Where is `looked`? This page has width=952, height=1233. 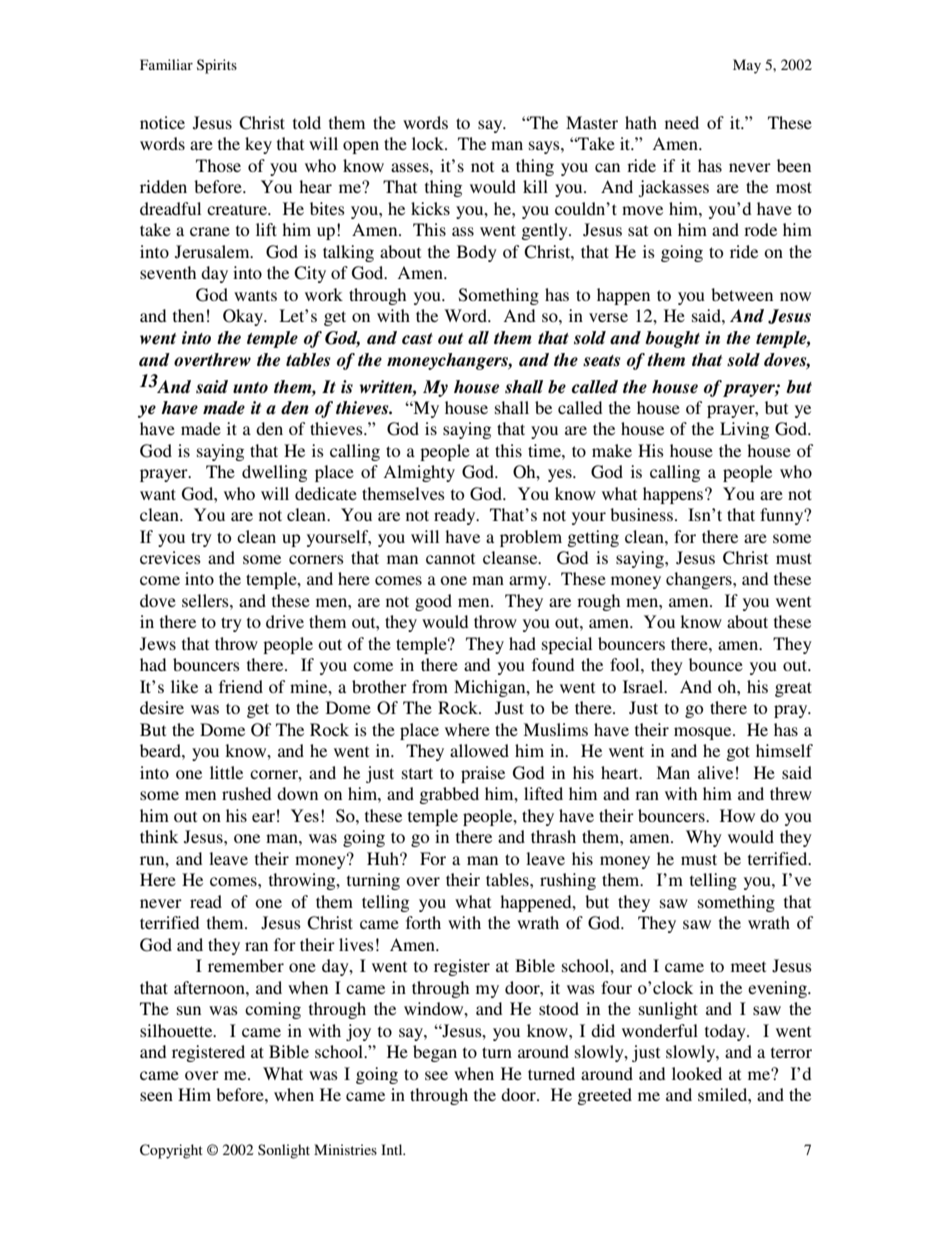 looked is located at coordinates (697, 1073).
